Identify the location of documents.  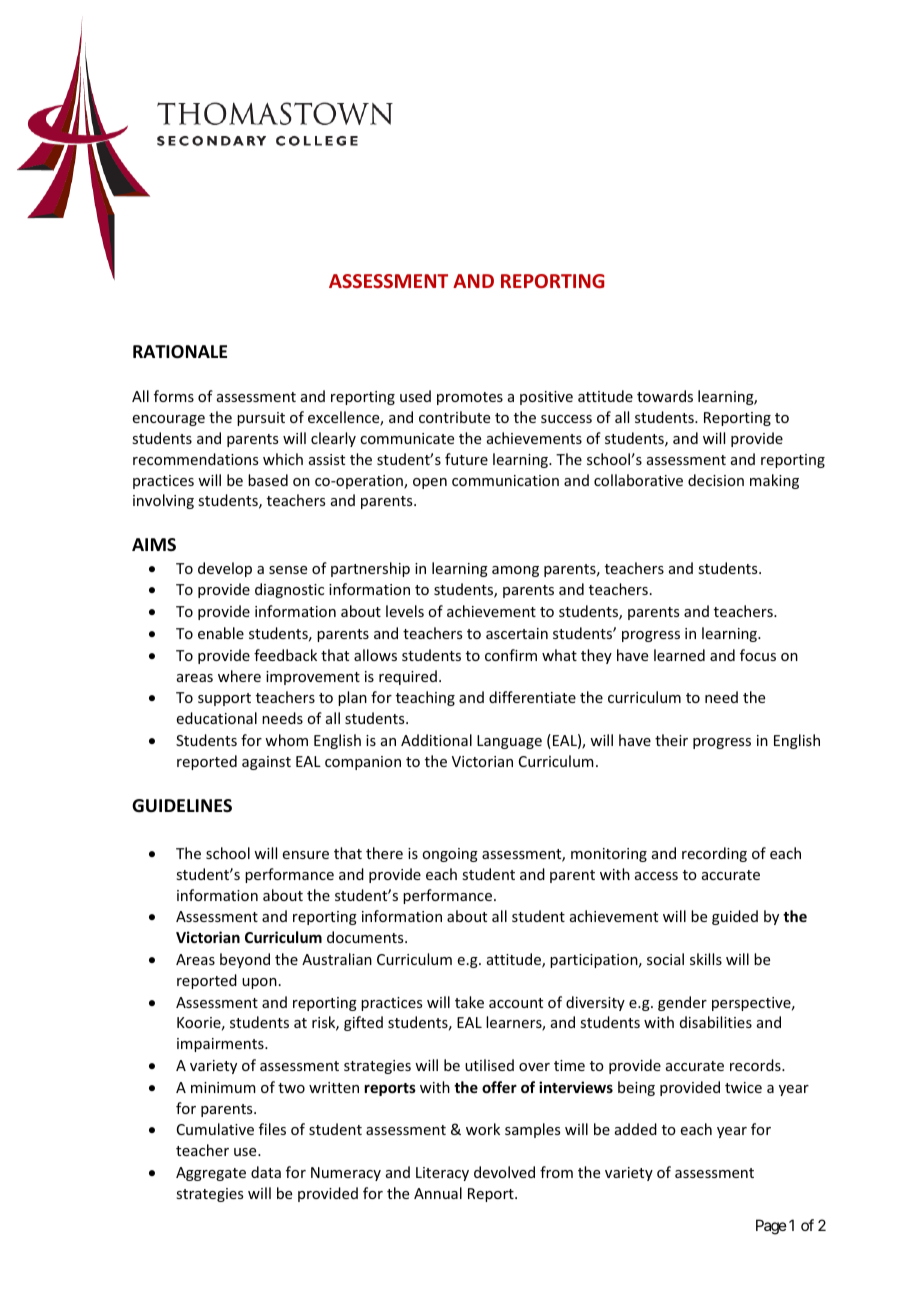
(366, 937).
